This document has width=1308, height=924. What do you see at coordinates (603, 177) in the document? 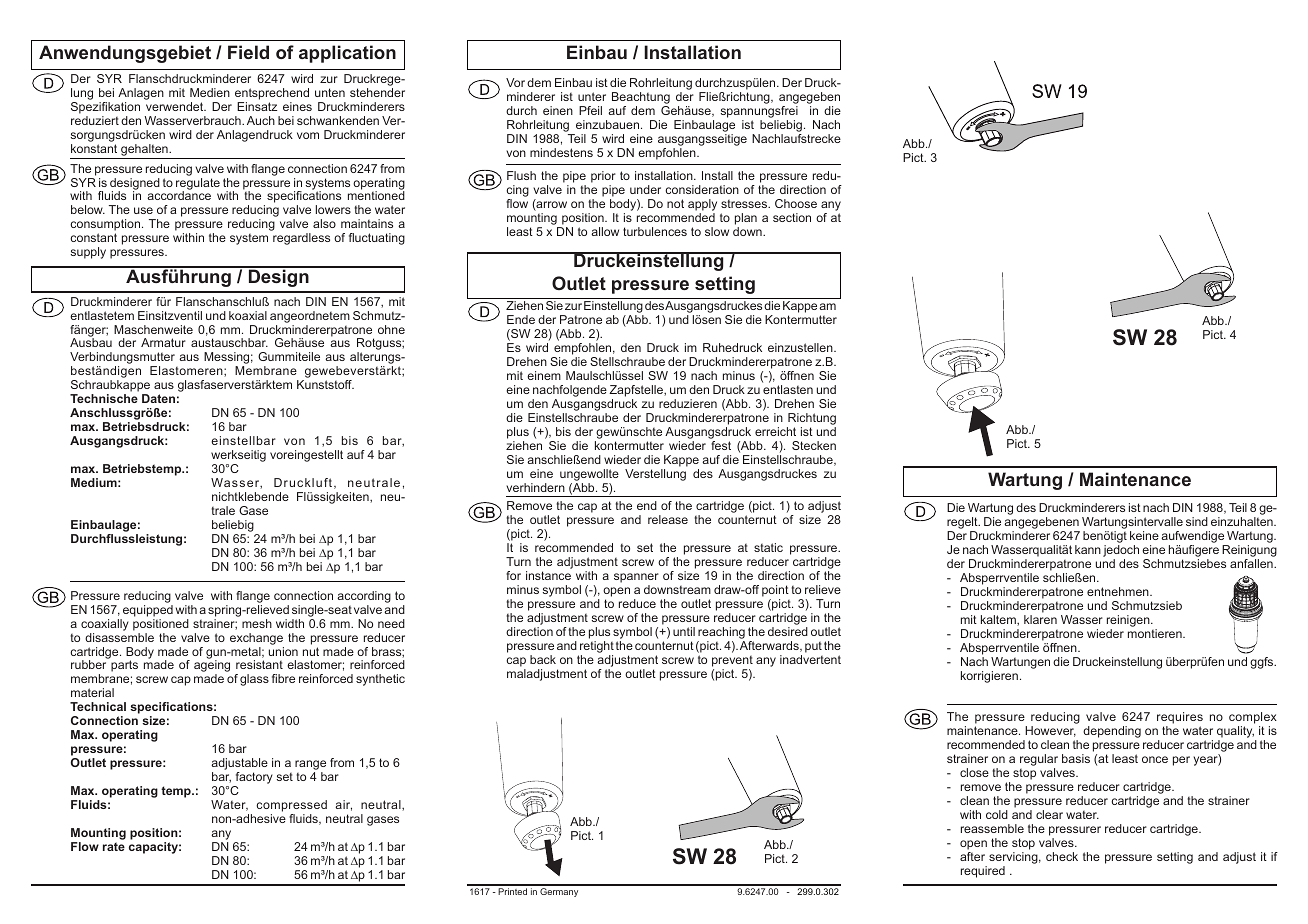
I see `prior` at bounding box center [603, 177].
